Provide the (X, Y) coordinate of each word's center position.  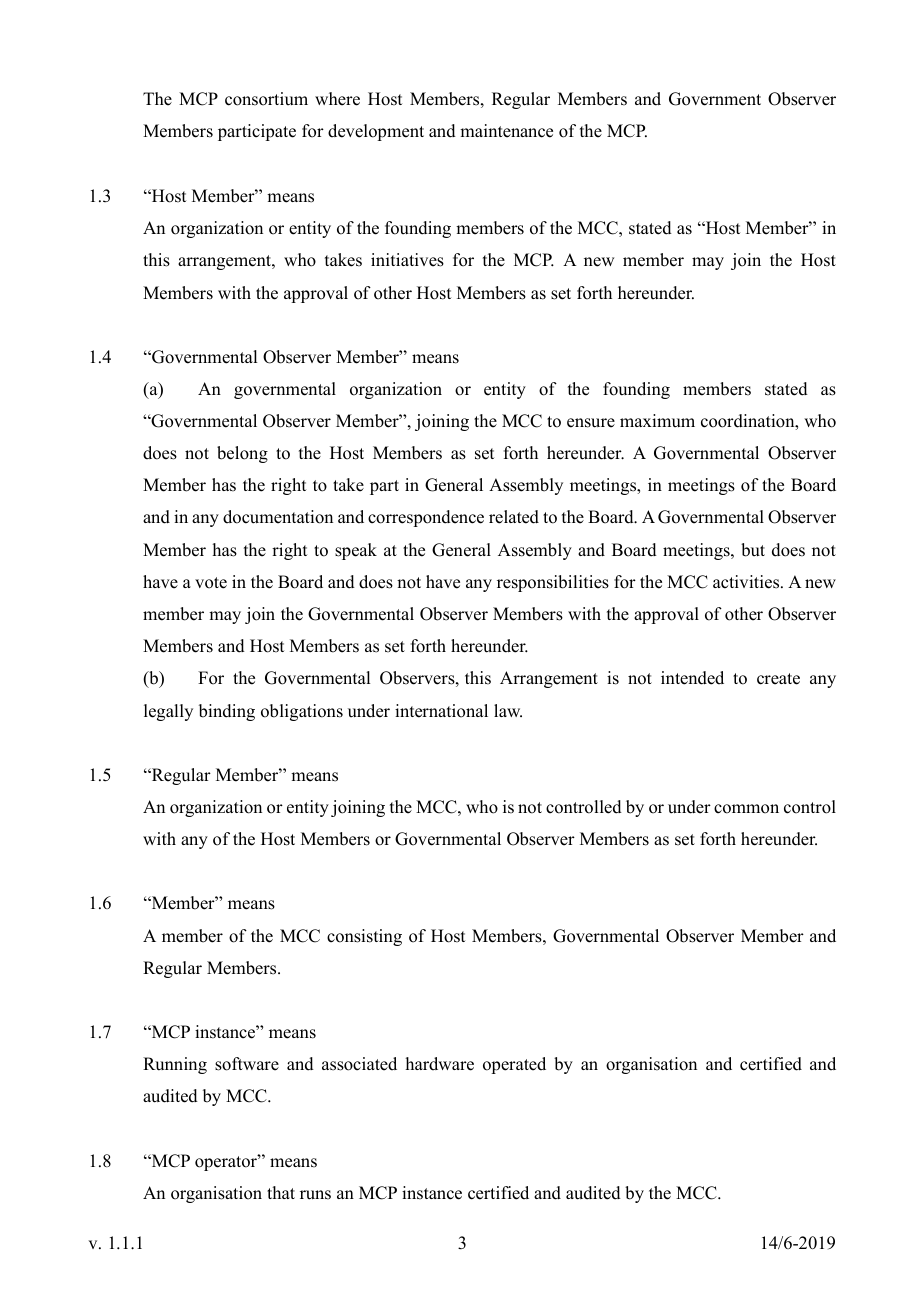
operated (514, 1065)
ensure (591, 423)
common (746, 809)
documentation (278, 517)
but (753, 550)
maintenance (506, 131)
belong (242, 454)
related (514, 517)
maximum (657, 421)
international (441, 711)
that (281, 1192)
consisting (364, 937)
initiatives (407, 260)
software (247, 1064)
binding (227, 712)
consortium (266, 99)
